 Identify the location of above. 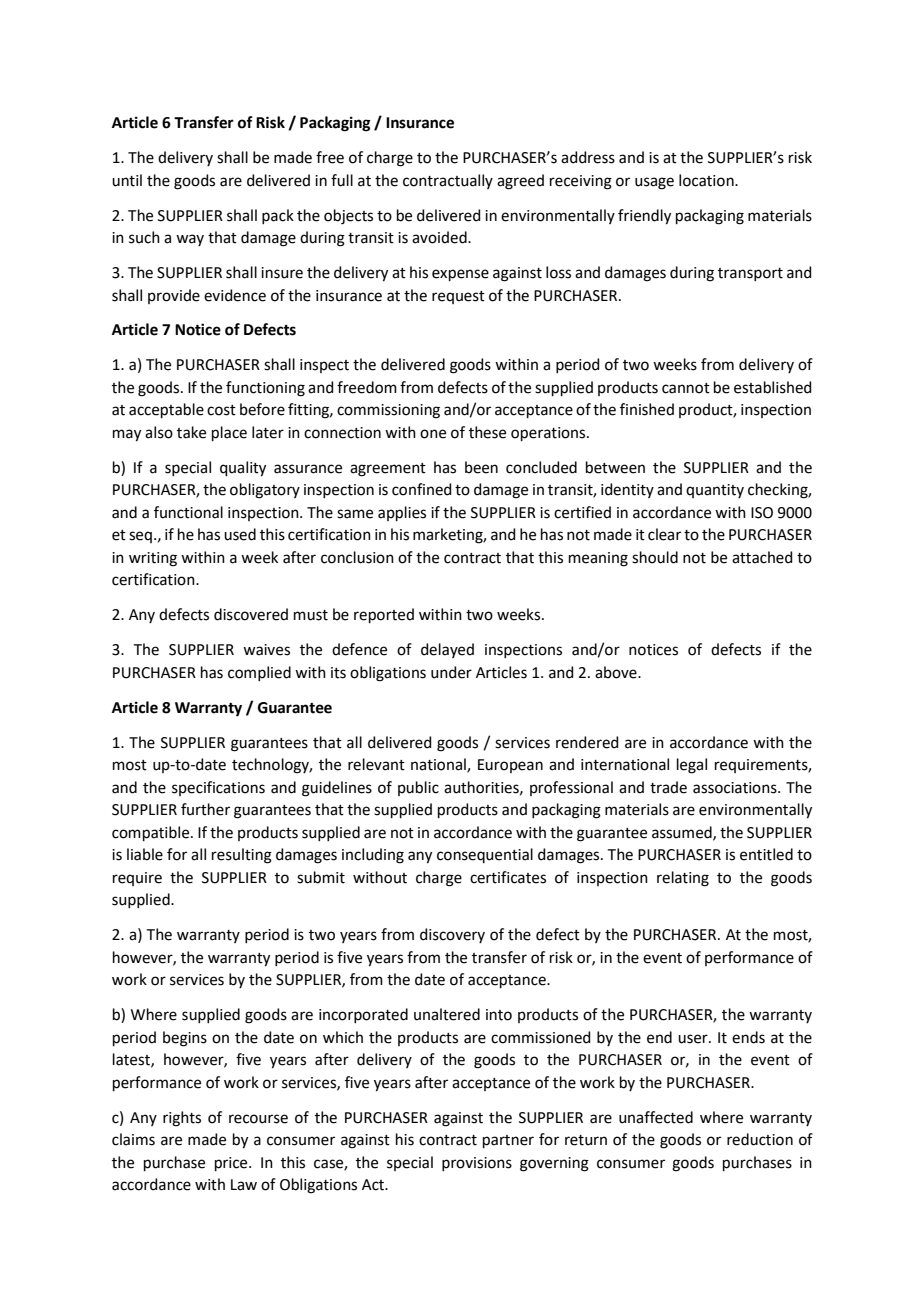
(617, 672).
